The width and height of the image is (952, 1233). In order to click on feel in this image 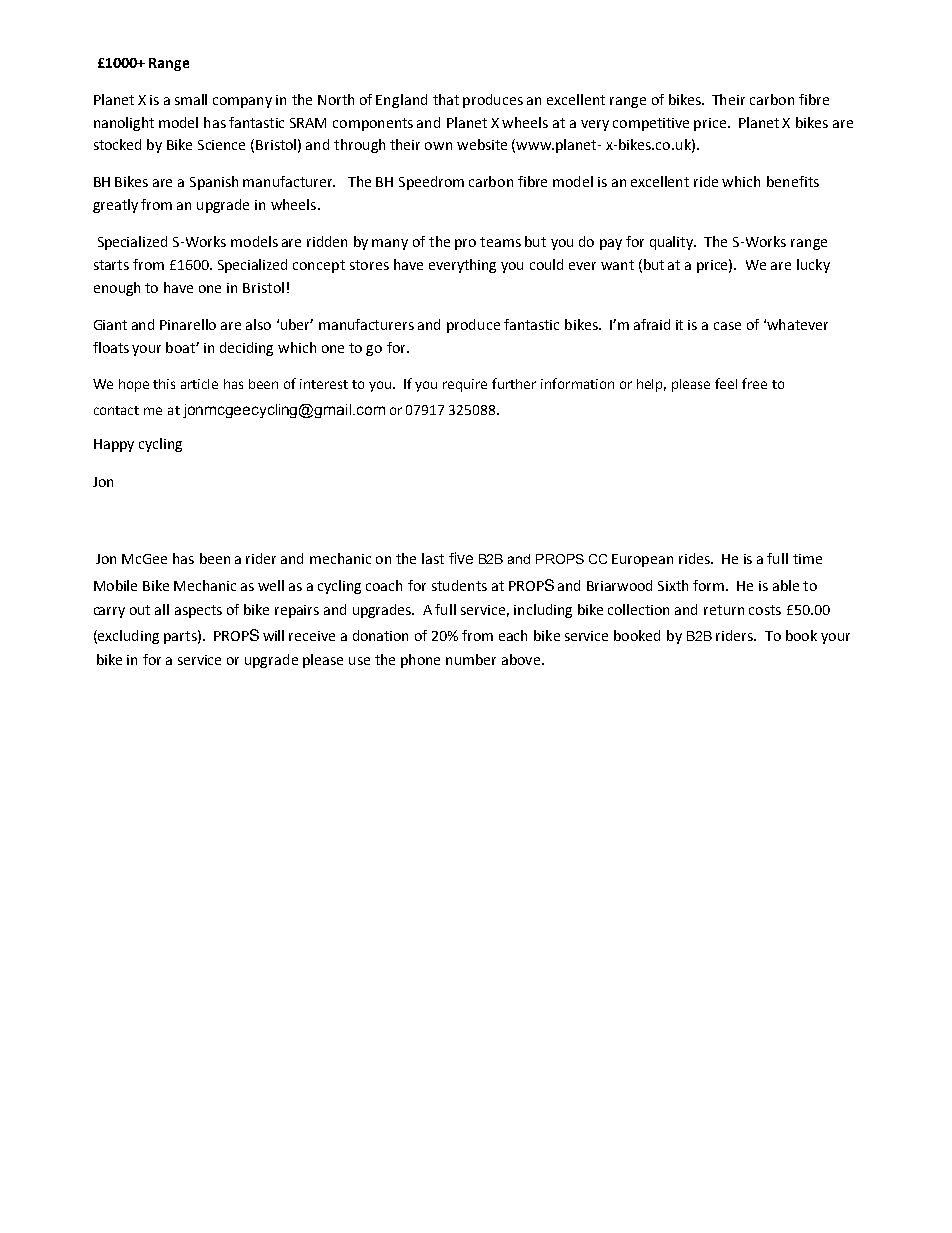, I will do `click(726, 383)`.
